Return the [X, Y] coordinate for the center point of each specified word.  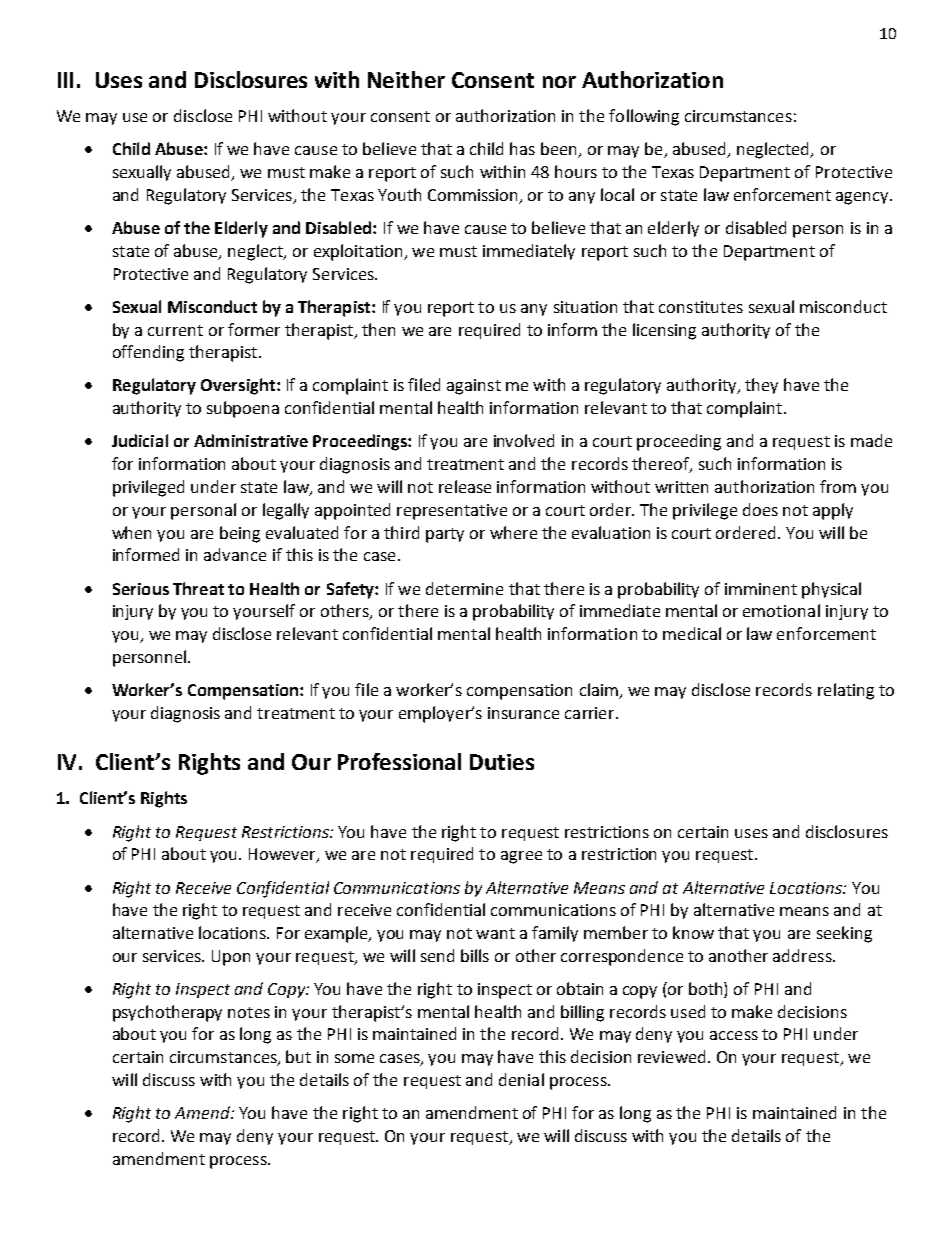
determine [464, 588]
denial [521, 1079]
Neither [406, 79]
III [65, 80]
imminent [761, 589]
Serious [141, 589]
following [644, 117]
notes [249, 1012]
